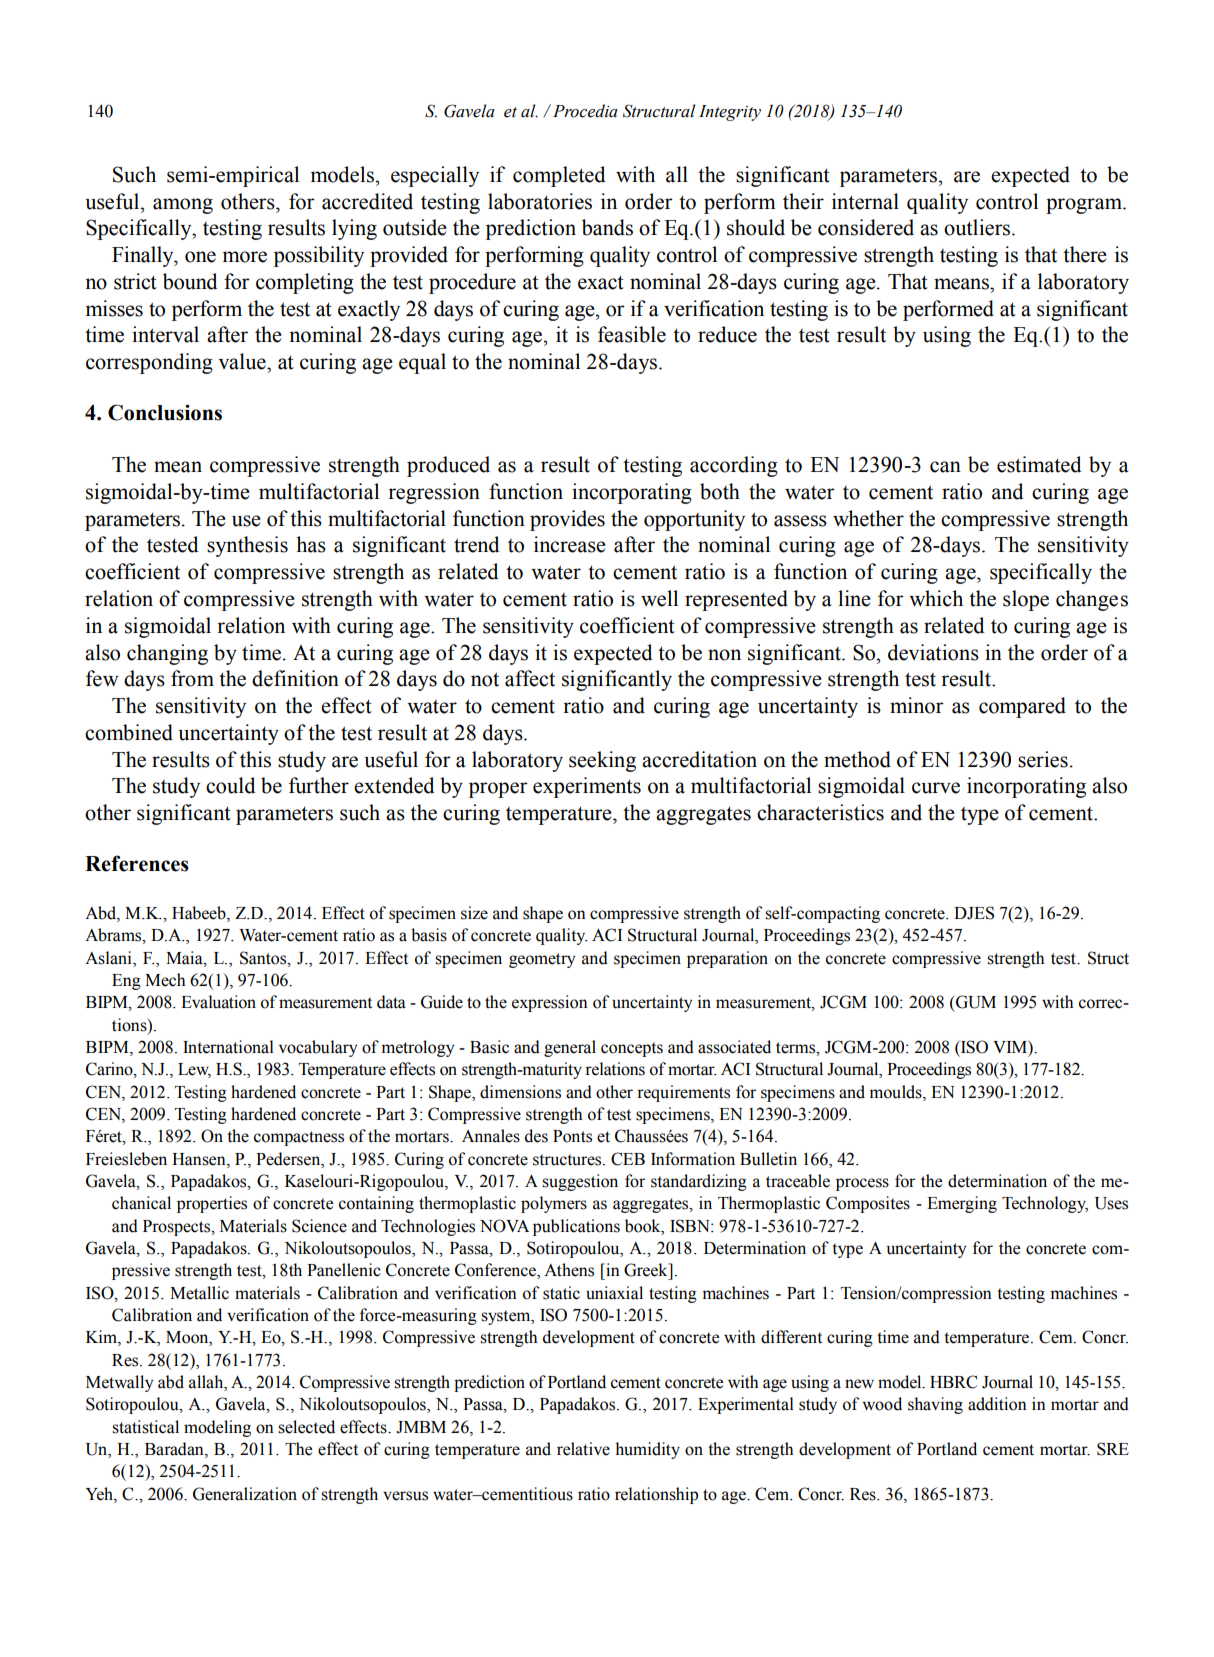 Image resolution: width=1214 pixels, height=1657 pixels. What do you see at coordinates (632, 1049) in the page?
I see `concepts` at bounding box center [632, 1049].
